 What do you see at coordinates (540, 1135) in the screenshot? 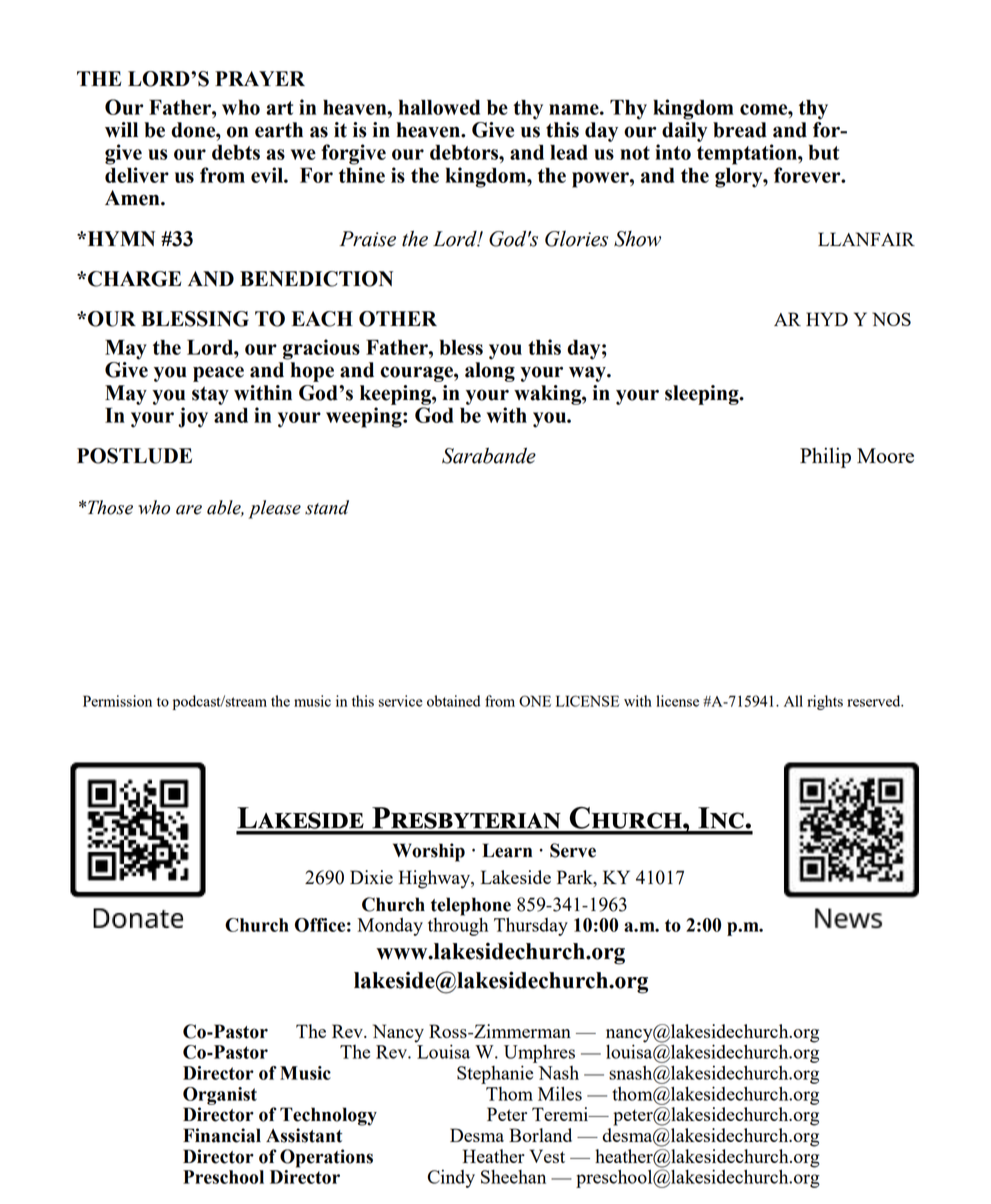
I see `Borland` at bounding box center [540, 1135].
